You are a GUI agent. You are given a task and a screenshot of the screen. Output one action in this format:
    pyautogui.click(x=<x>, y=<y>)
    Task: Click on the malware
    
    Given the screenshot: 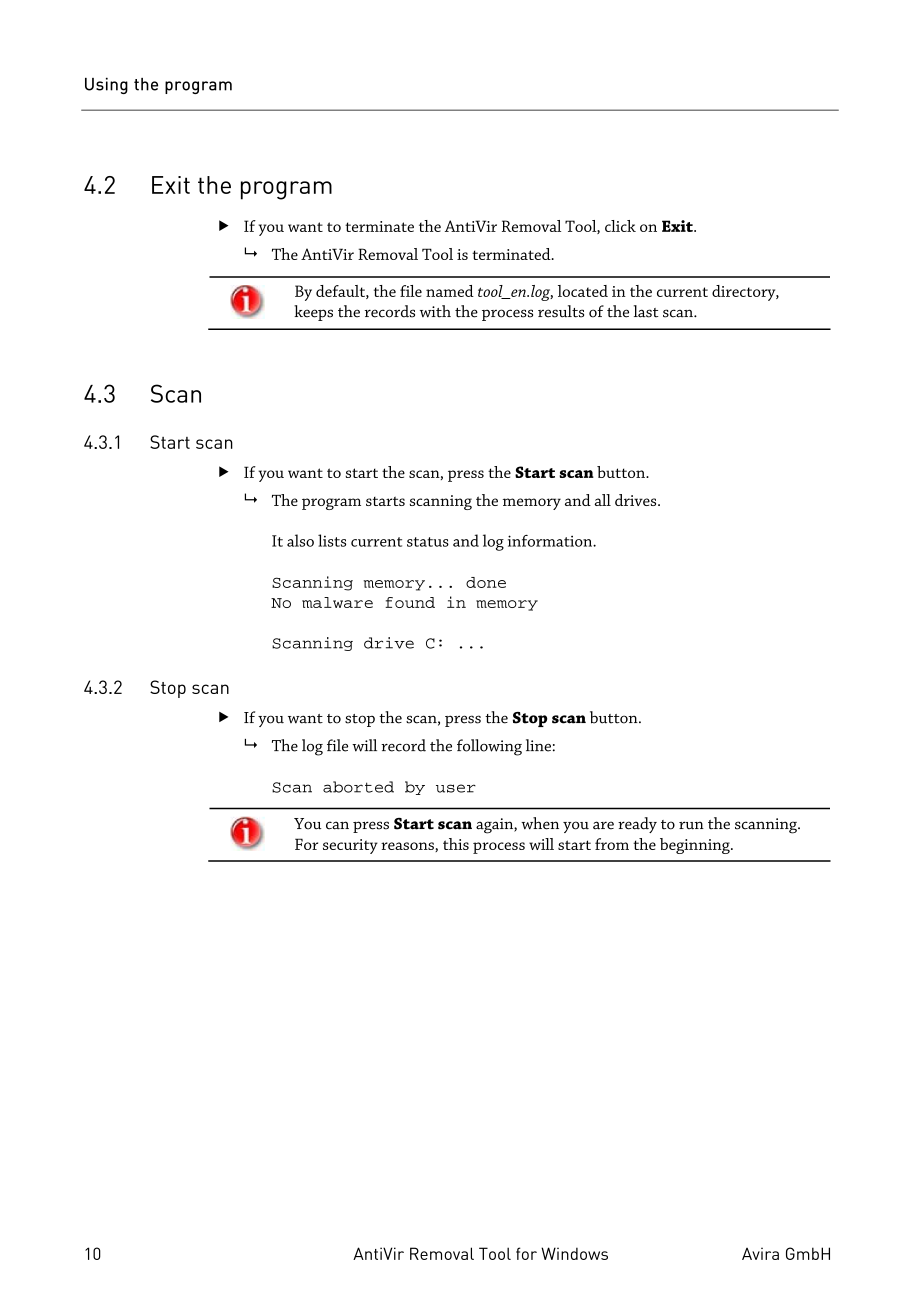 What is the action you would take?
    pyautogui.click(x=337, y=602)
